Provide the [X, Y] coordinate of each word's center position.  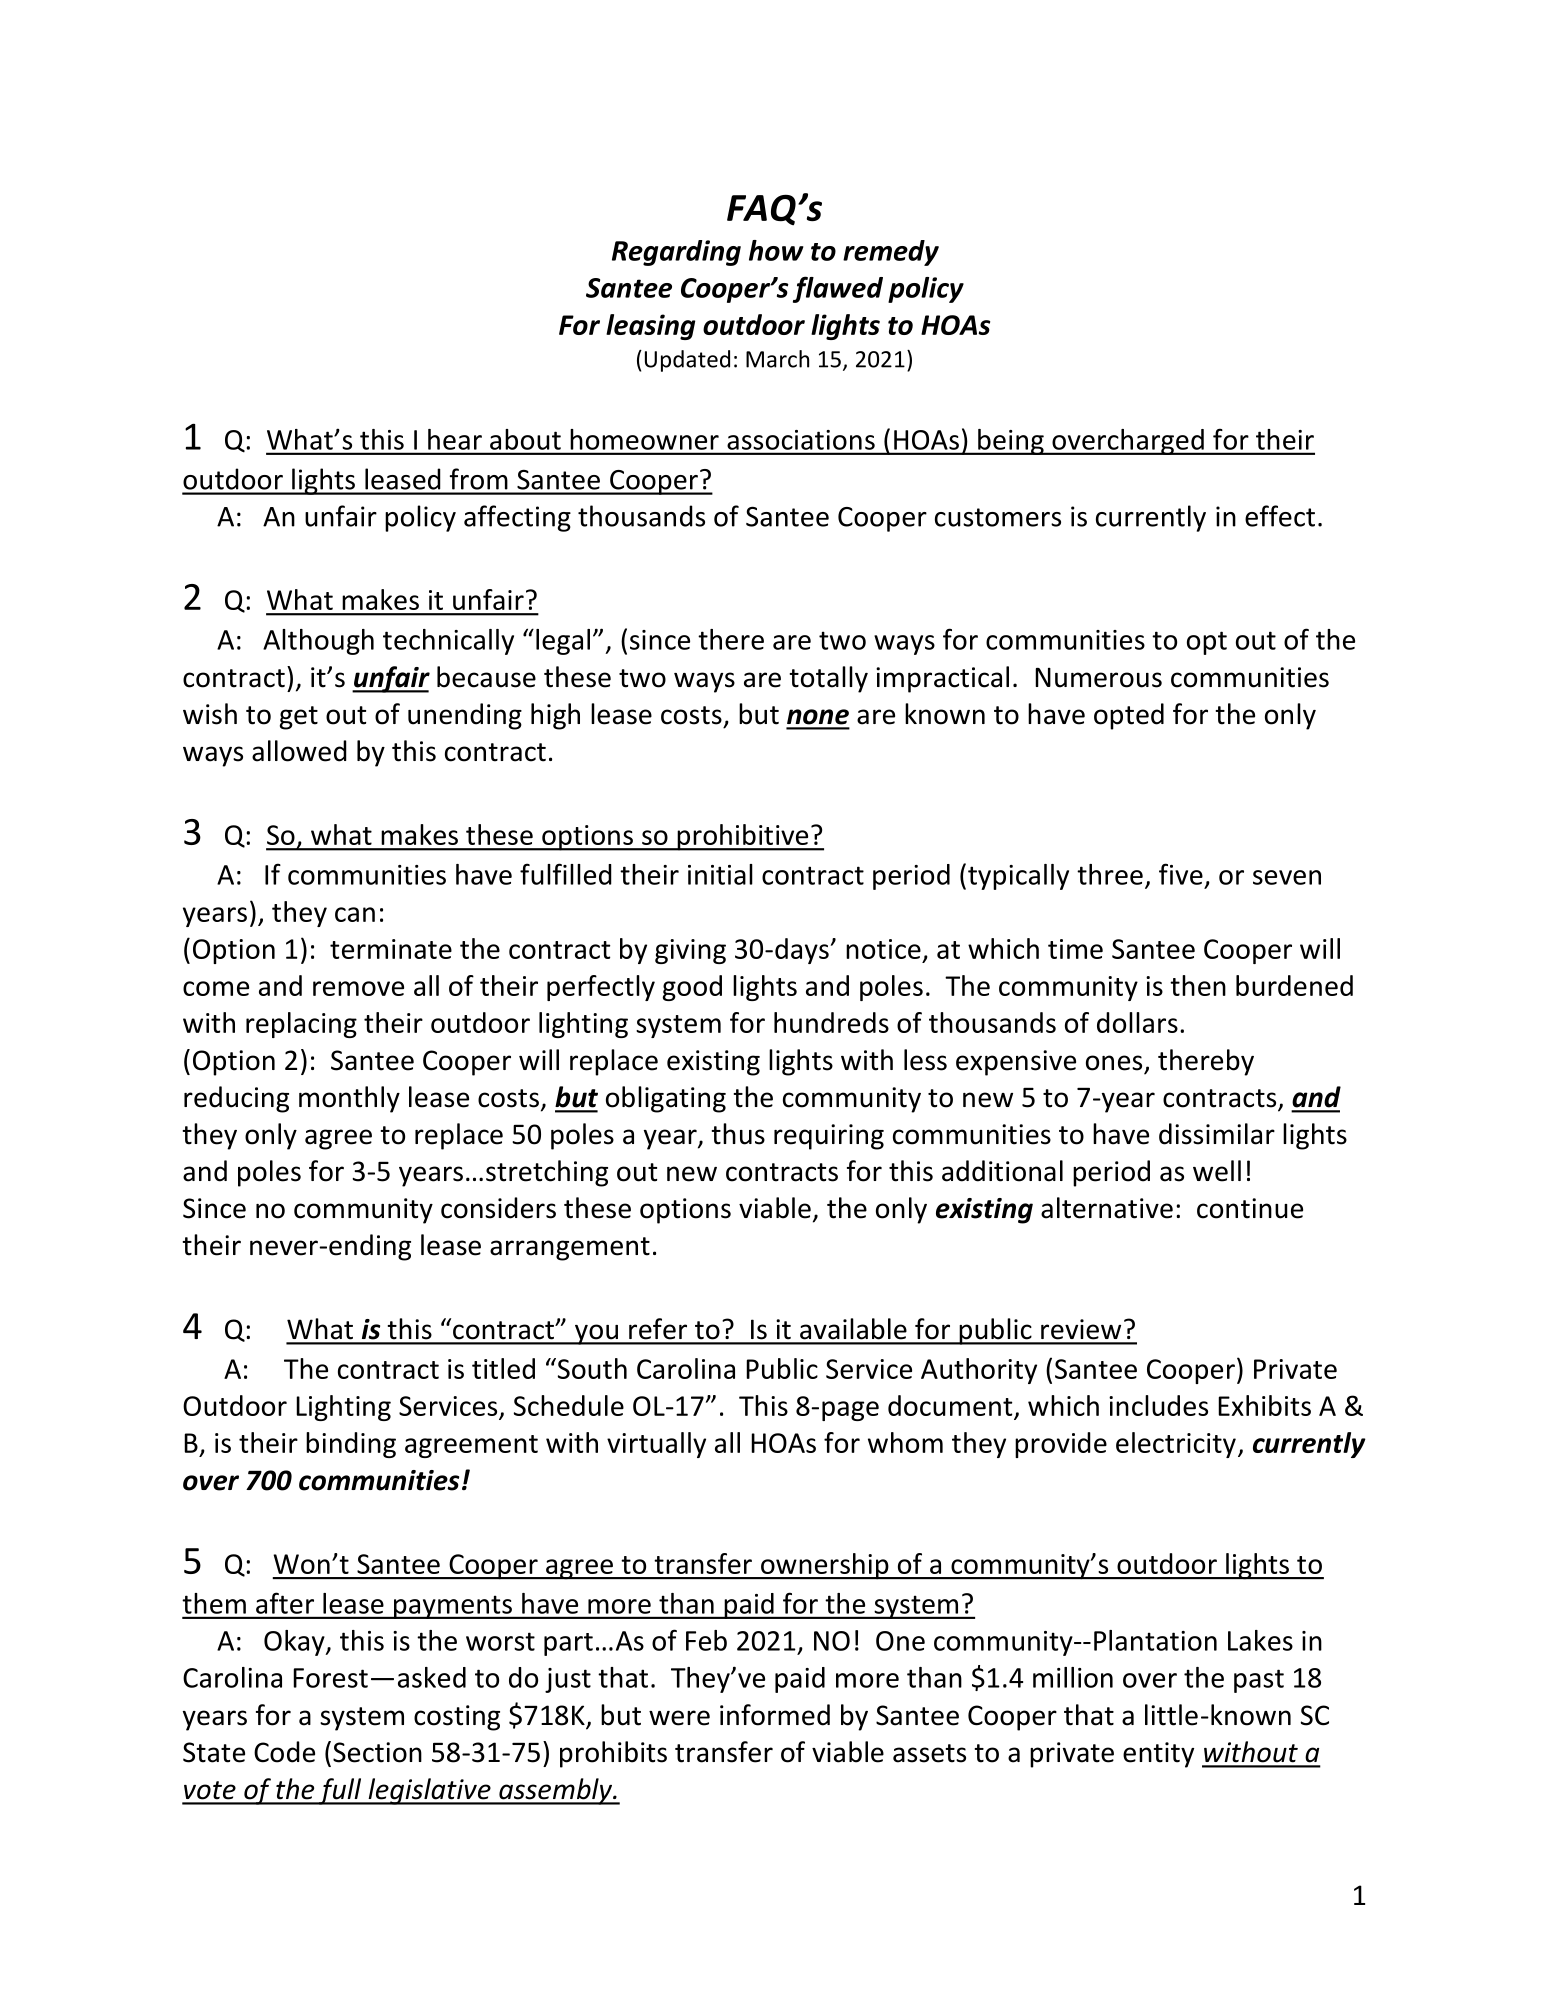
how [776, 250]
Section [377, 1752]
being [1011, 442]
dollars [1137, 1022]
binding [351, 1445]
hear [455, 439]
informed [775, 1715]
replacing [301, 1025]
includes [1158, 1405]
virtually [656, 1445]
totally [828, 679]
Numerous [1098, 677]
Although [318, 642]
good [692, 988]
